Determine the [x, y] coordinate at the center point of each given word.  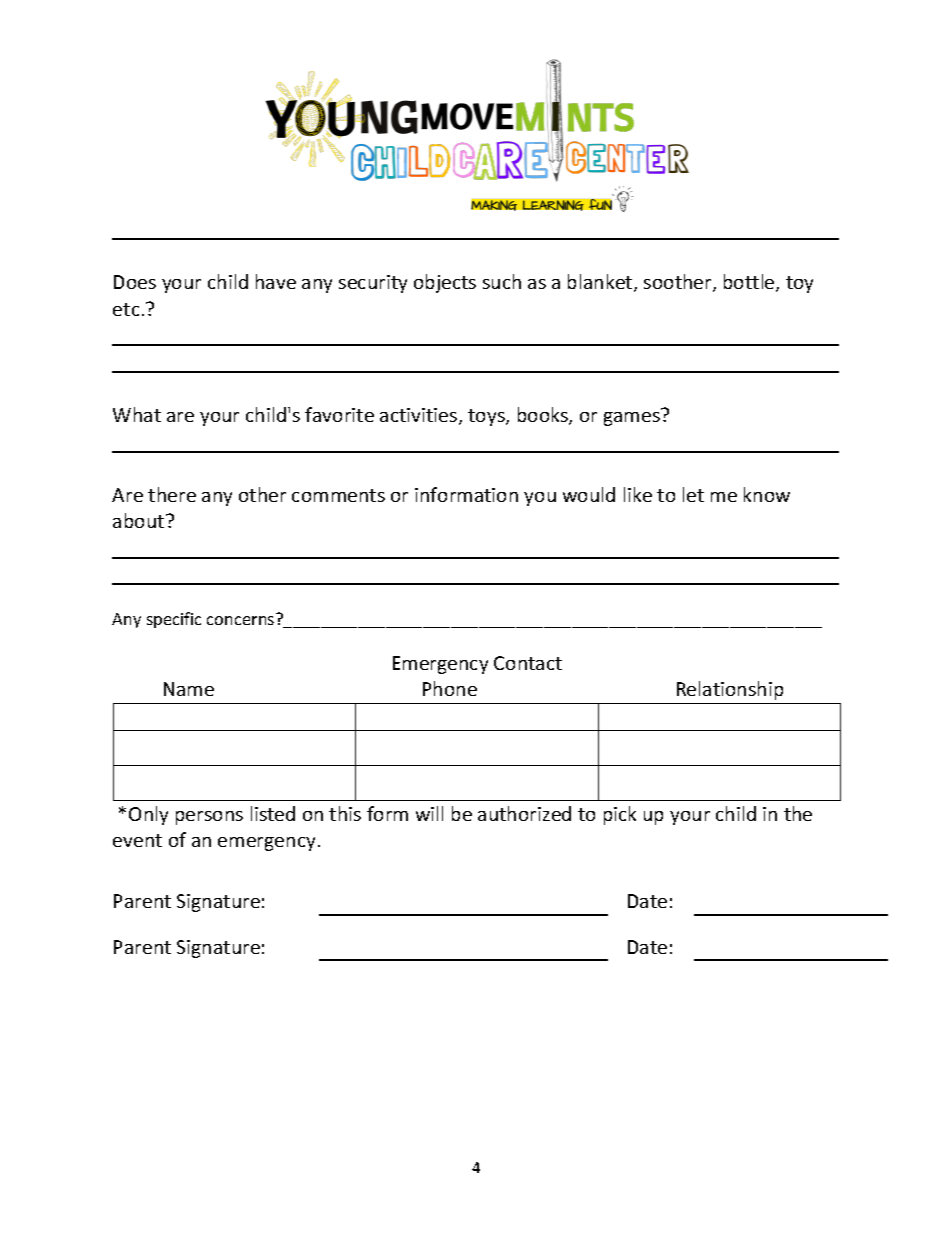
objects [445, 283]
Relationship [730, 690]
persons [209, 818]
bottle [750, 283]
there [172, 494]
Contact [528, 663]
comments [338, 495]
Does [135, 282]
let [693, 494]
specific [174, 620]
